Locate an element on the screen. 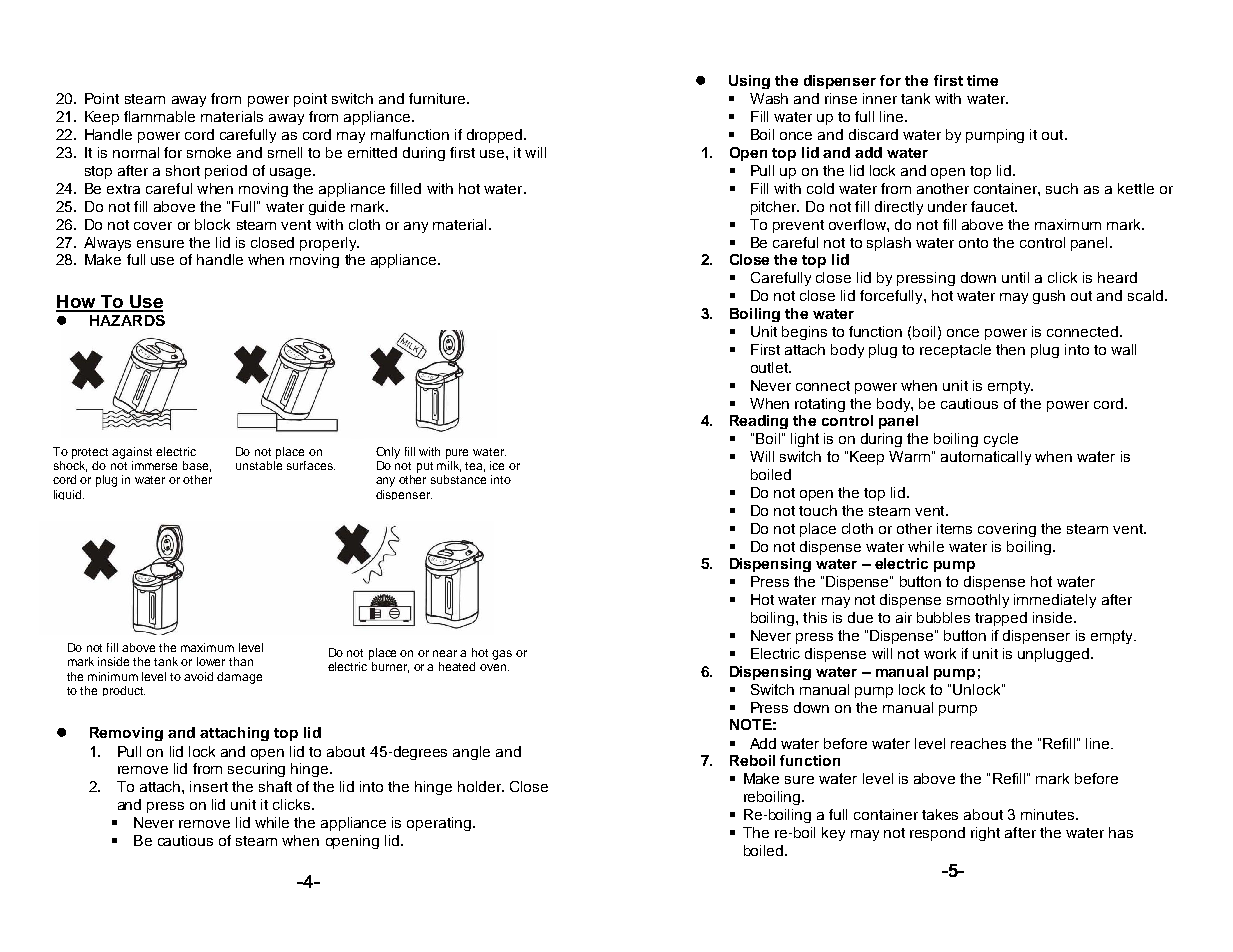 Image resolution: width=1233 pixels, height=952 pixels. flammable is located at coordinates (159, 116).
